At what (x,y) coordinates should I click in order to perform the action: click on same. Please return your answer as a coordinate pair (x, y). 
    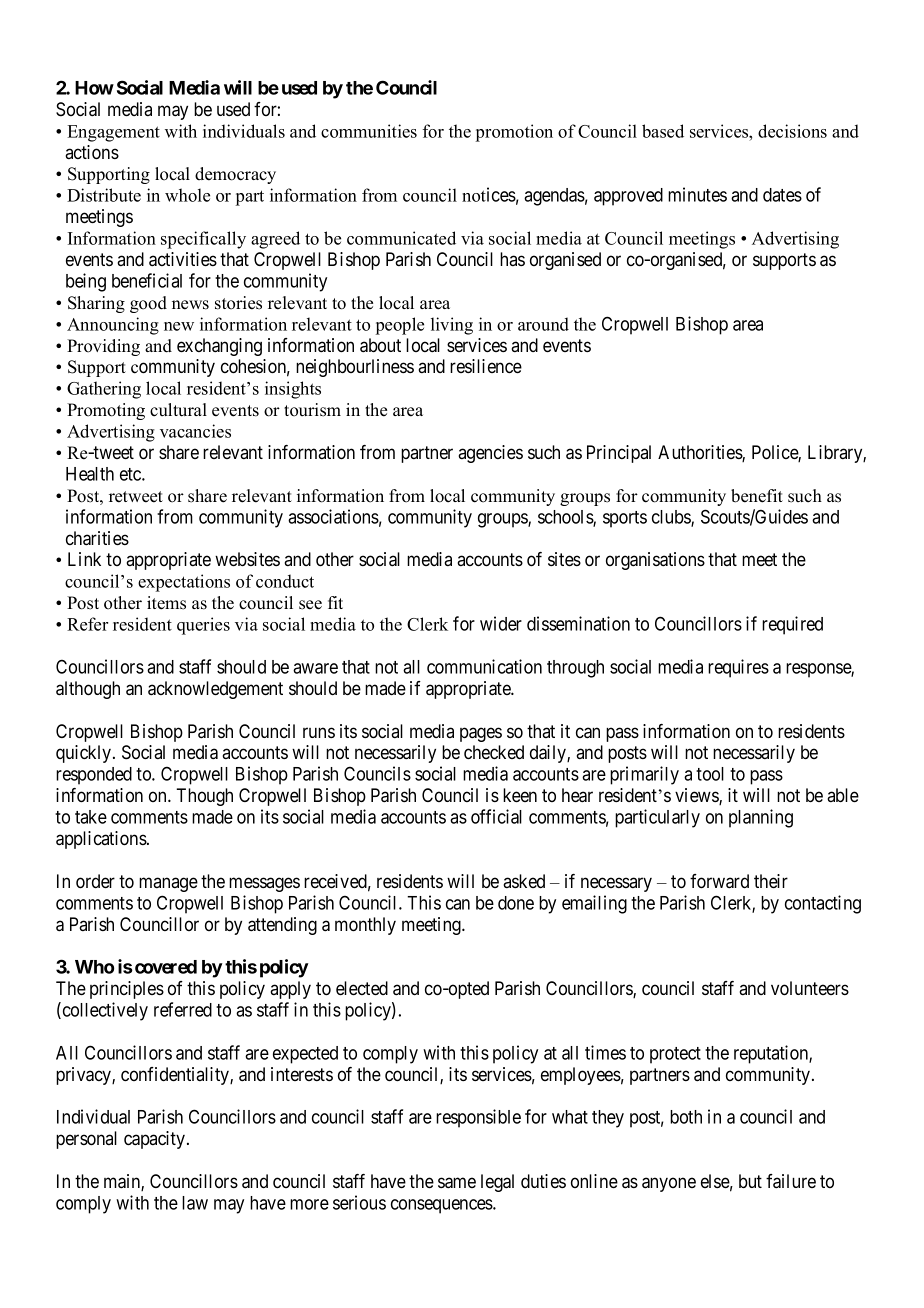
    Looking at the image, I should click on (457, 1183).
